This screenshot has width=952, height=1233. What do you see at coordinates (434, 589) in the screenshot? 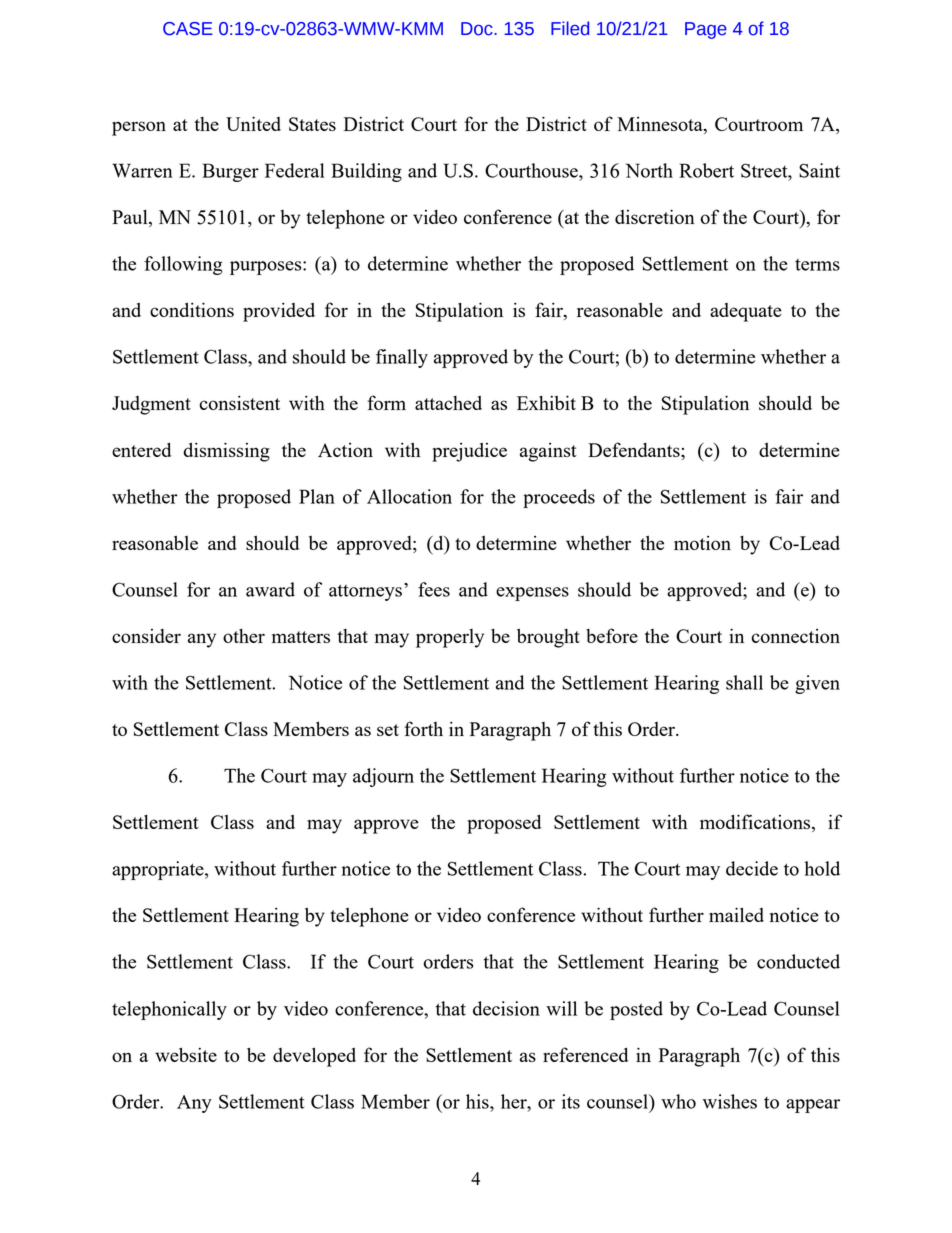
I see `fees` at bounding box center [434, 589].
